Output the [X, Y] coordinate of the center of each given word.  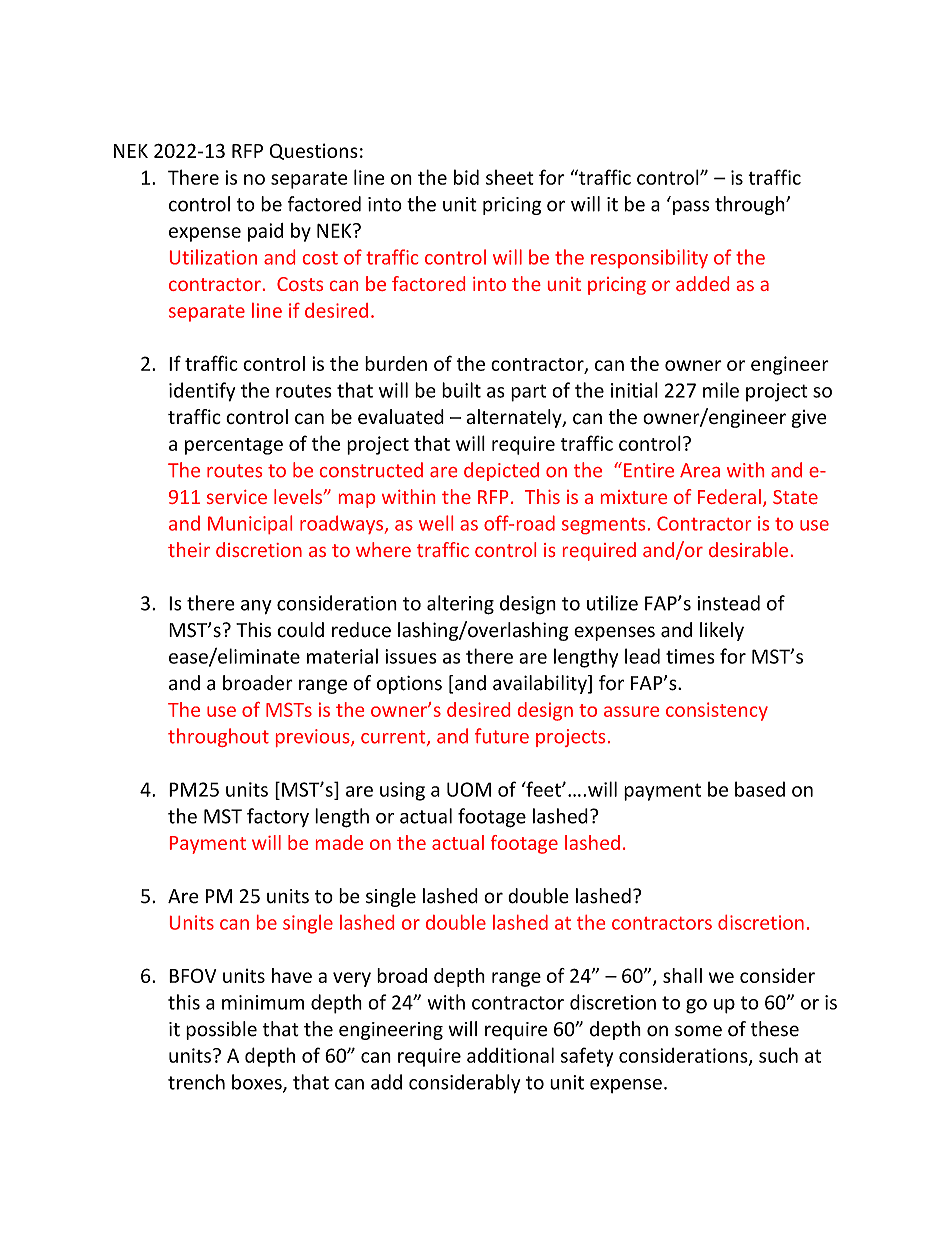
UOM [469, 789]
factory [278, 817]
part [528, 393]
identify [202, 392]
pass [691, 207]
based [760, 789]
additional [510, 1055]
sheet [510, 177]
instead [728, 603]
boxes [258, 1083]
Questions [314, 151]
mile [721, 390]
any [256, 607]
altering [460, 605]
